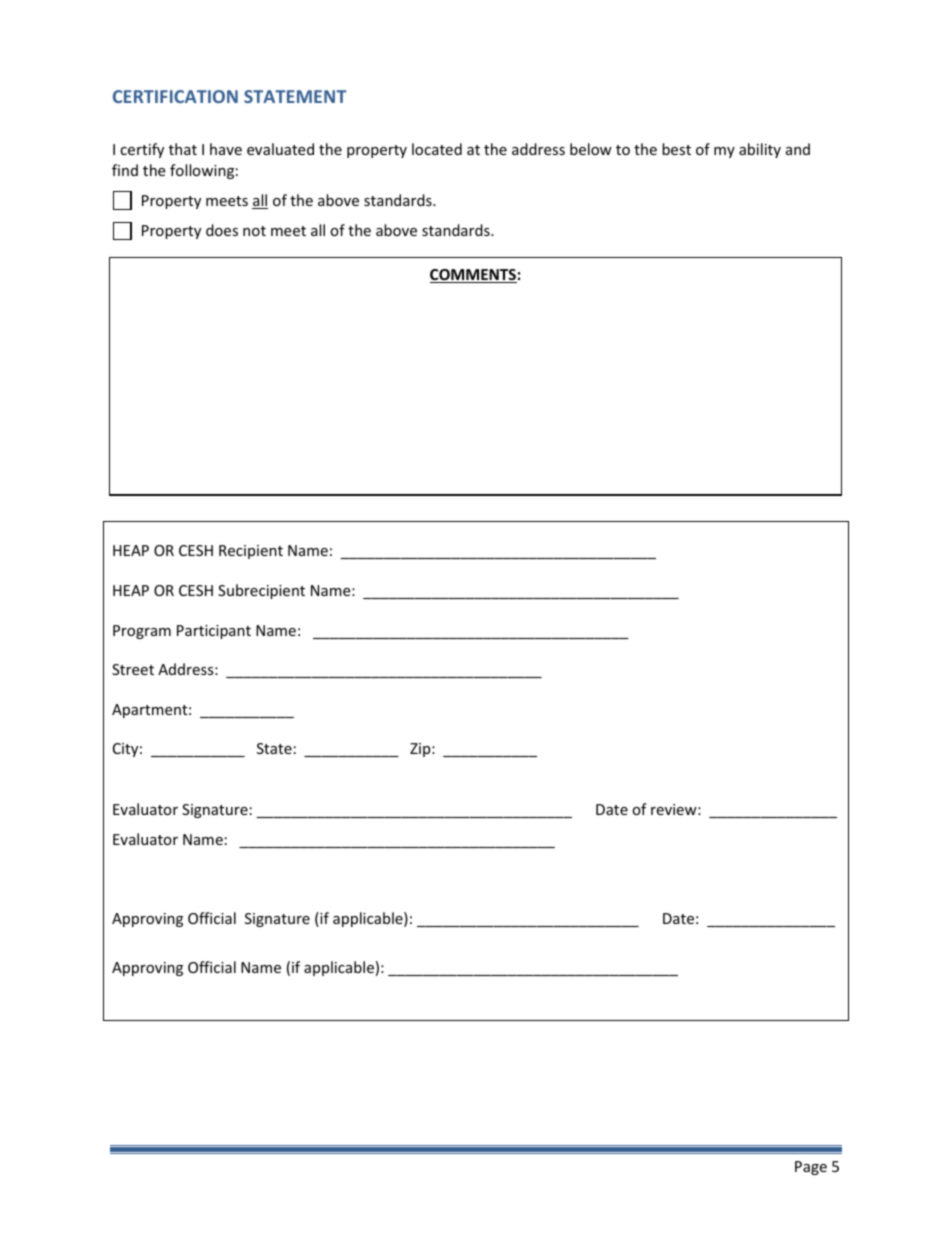 The width and height of the document is (952, 1233). What do you see at coordinates (226, 149) in the document?
I see `have` at bounding box center [226, 149].
